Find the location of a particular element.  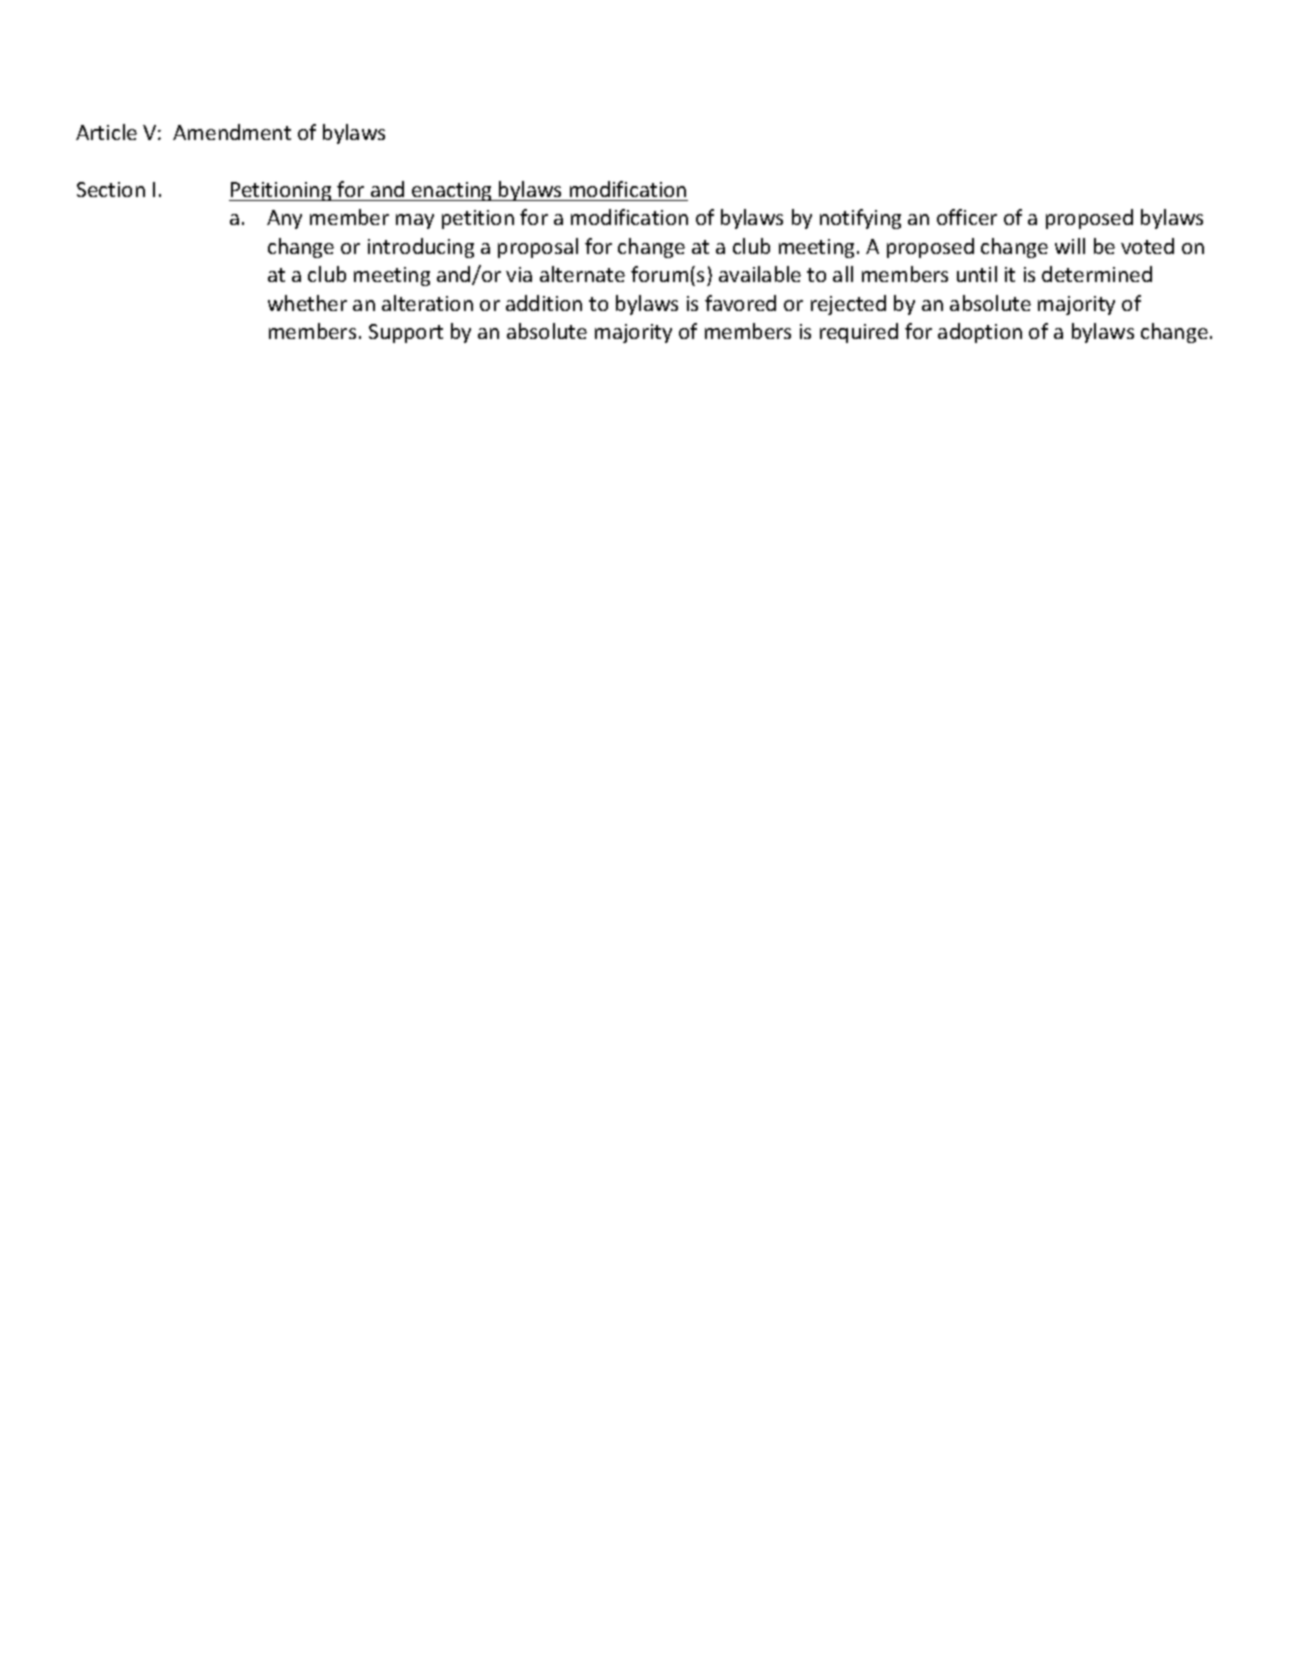

proposal is located at coordinates (538, 248).
